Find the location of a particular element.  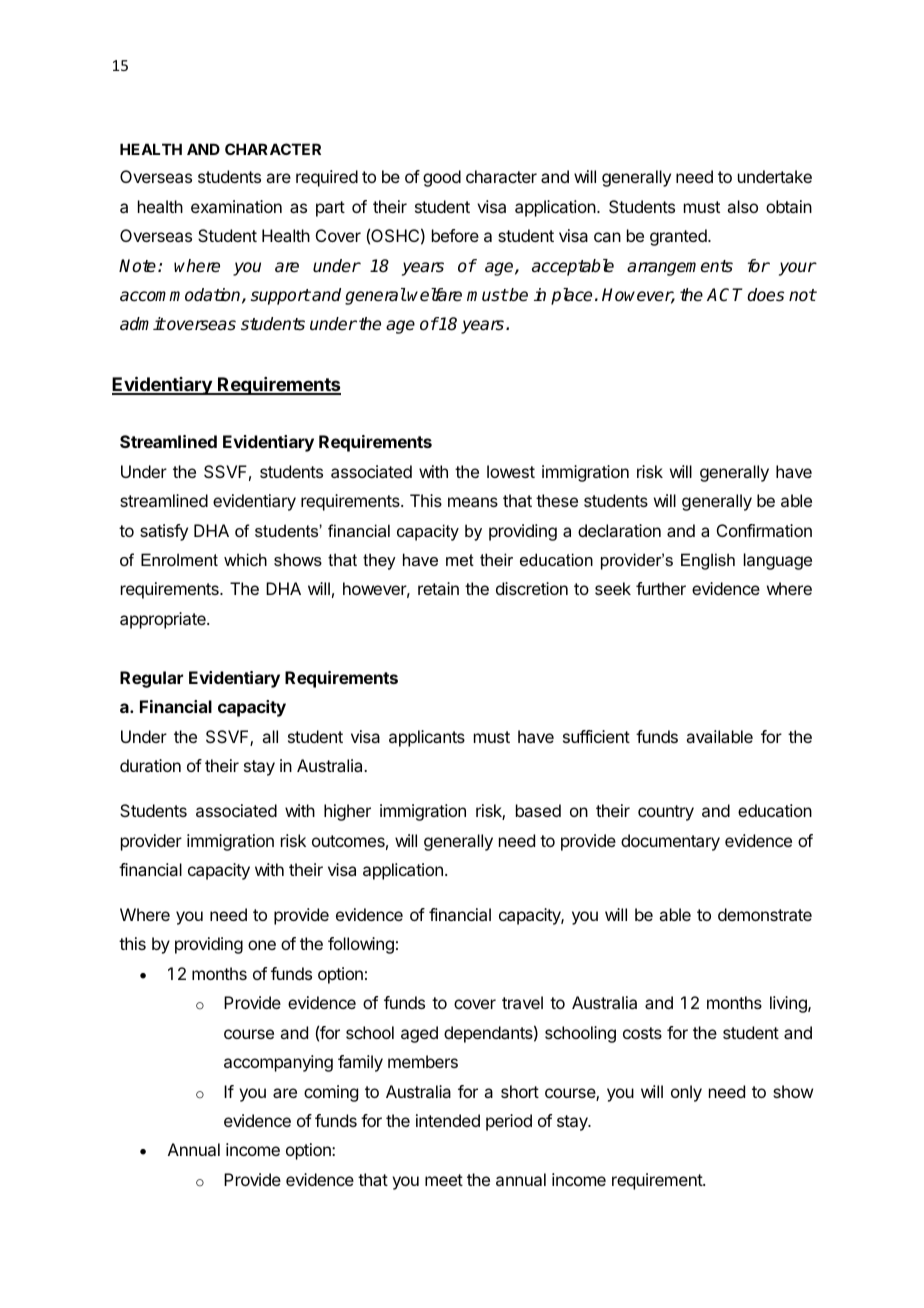

Regular is located at coordinates (151, 679).
